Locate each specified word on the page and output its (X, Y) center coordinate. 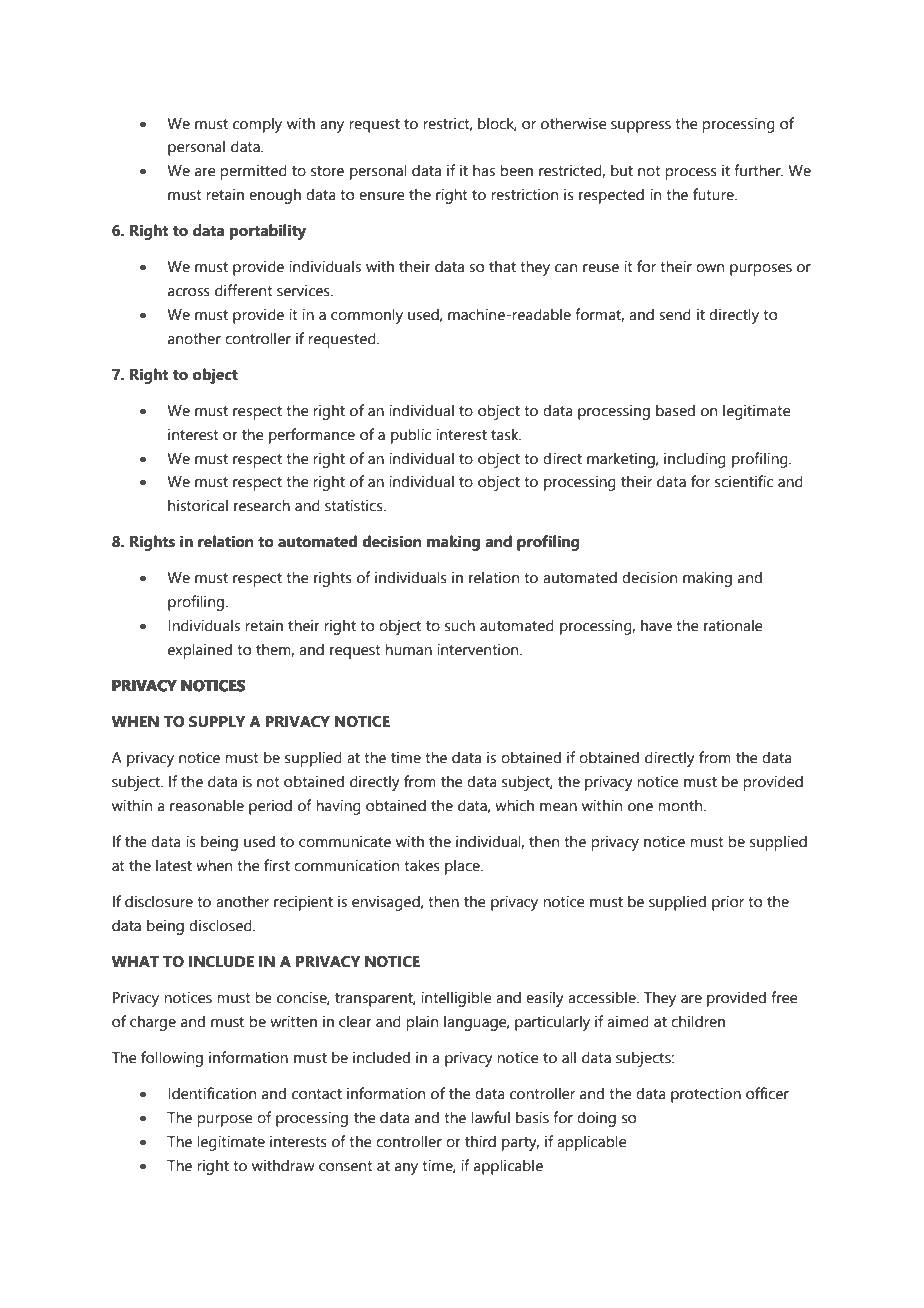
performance (312, 436)
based (675, 410)
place (463, 867)
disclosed (221, 925)
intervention (479, 649)
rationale (733, 625)
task (506, 434)
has (484, 170)
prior (728, 903)
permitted (253, 172)
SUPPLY (217, 722)
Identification (212, 1093)
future (714, 194)
